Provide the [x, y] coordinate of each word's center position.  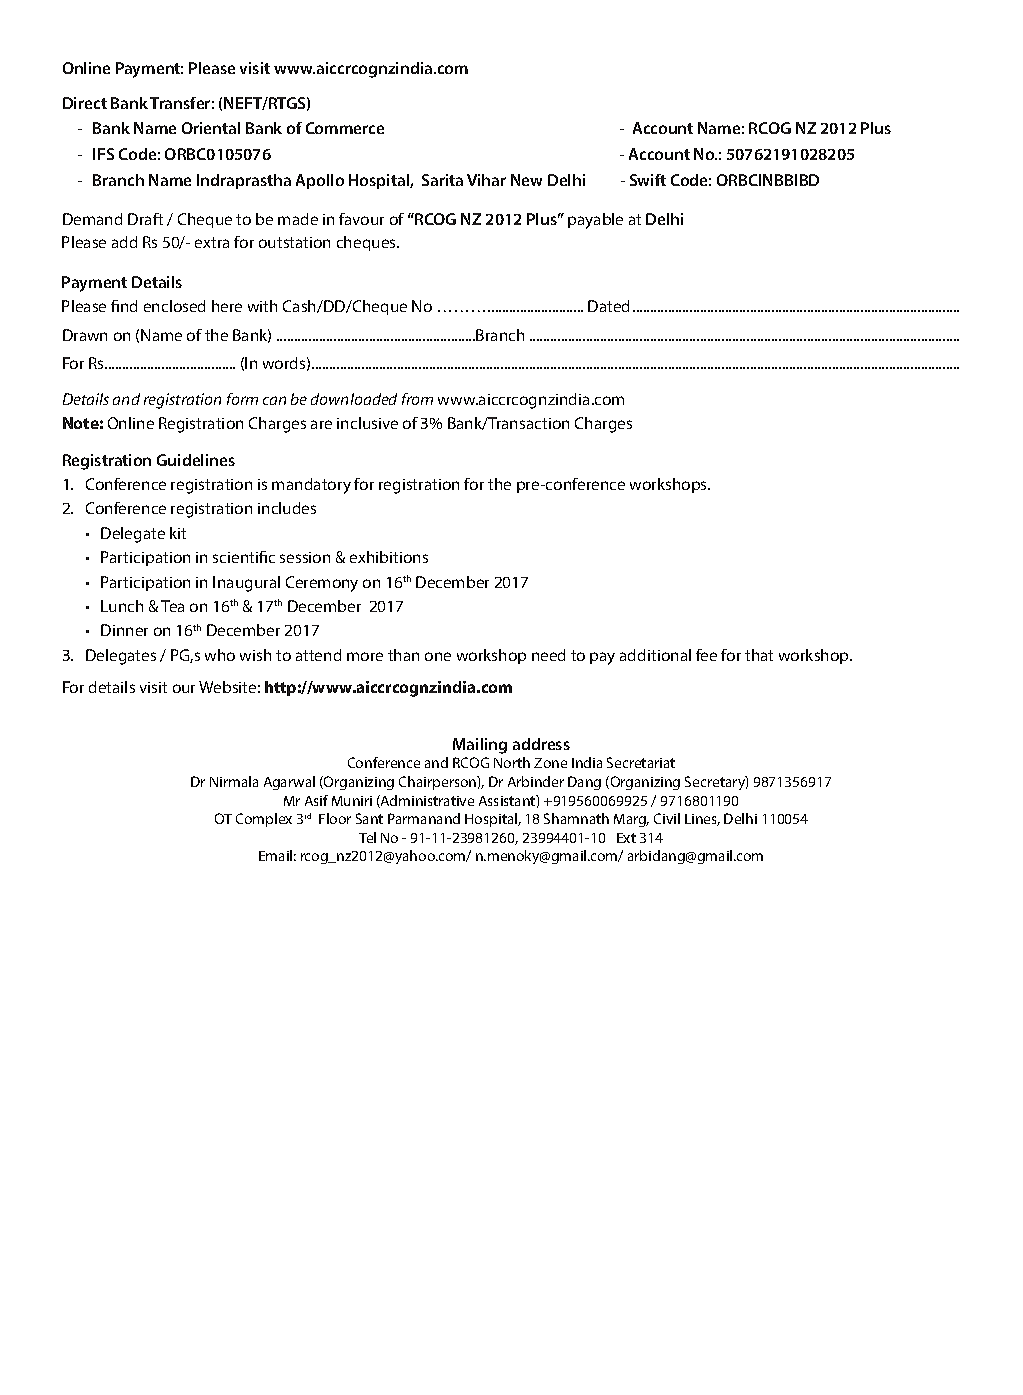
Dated [608, 306]
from [417, 399]
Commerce [345, 128]
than [403, 655]
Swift [648, 180]
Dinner [124, 630]
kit [178, 533]
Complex [264, 820]
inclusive [367, 423]
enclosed [174, 306]
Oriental [211, 128]
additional [655, 655]
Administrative [426, 801]
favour [361, 219]
